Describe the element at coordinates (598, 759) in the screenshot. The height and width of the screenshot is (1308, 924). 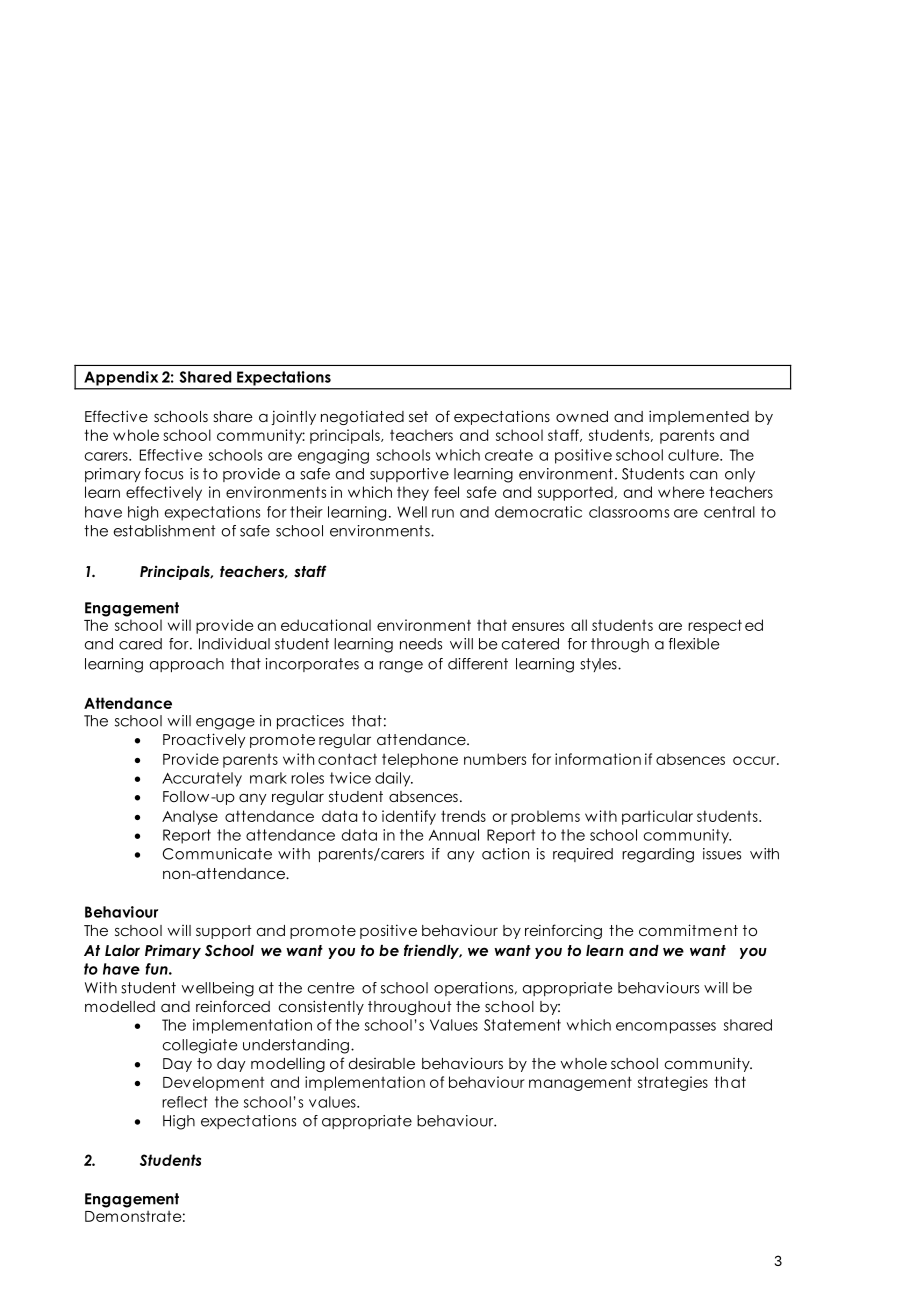
I see `information` at that location.
